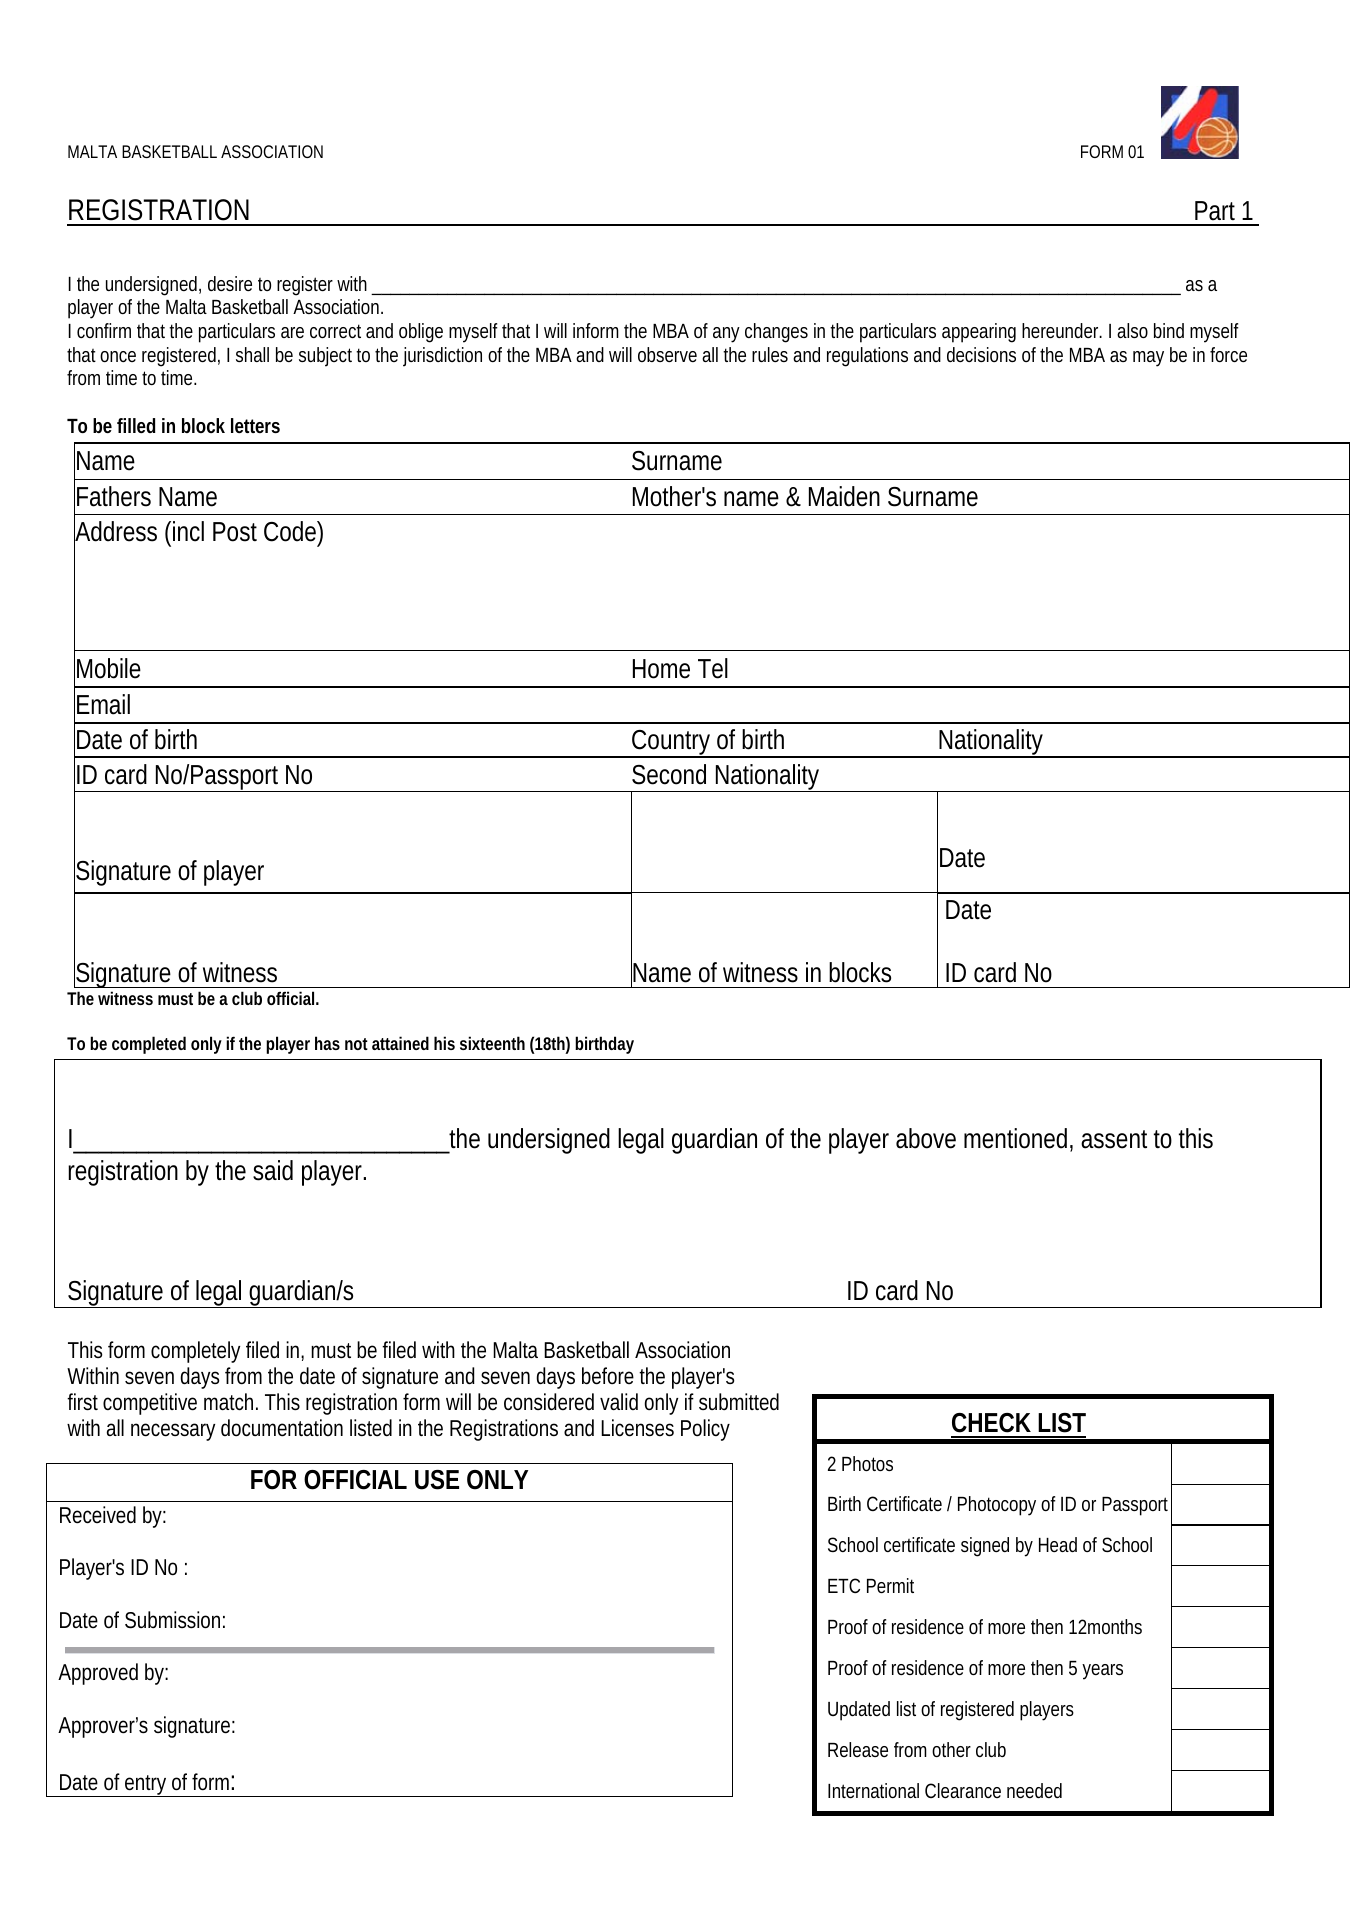  I want to click on needed, so click(1034, 1790).
